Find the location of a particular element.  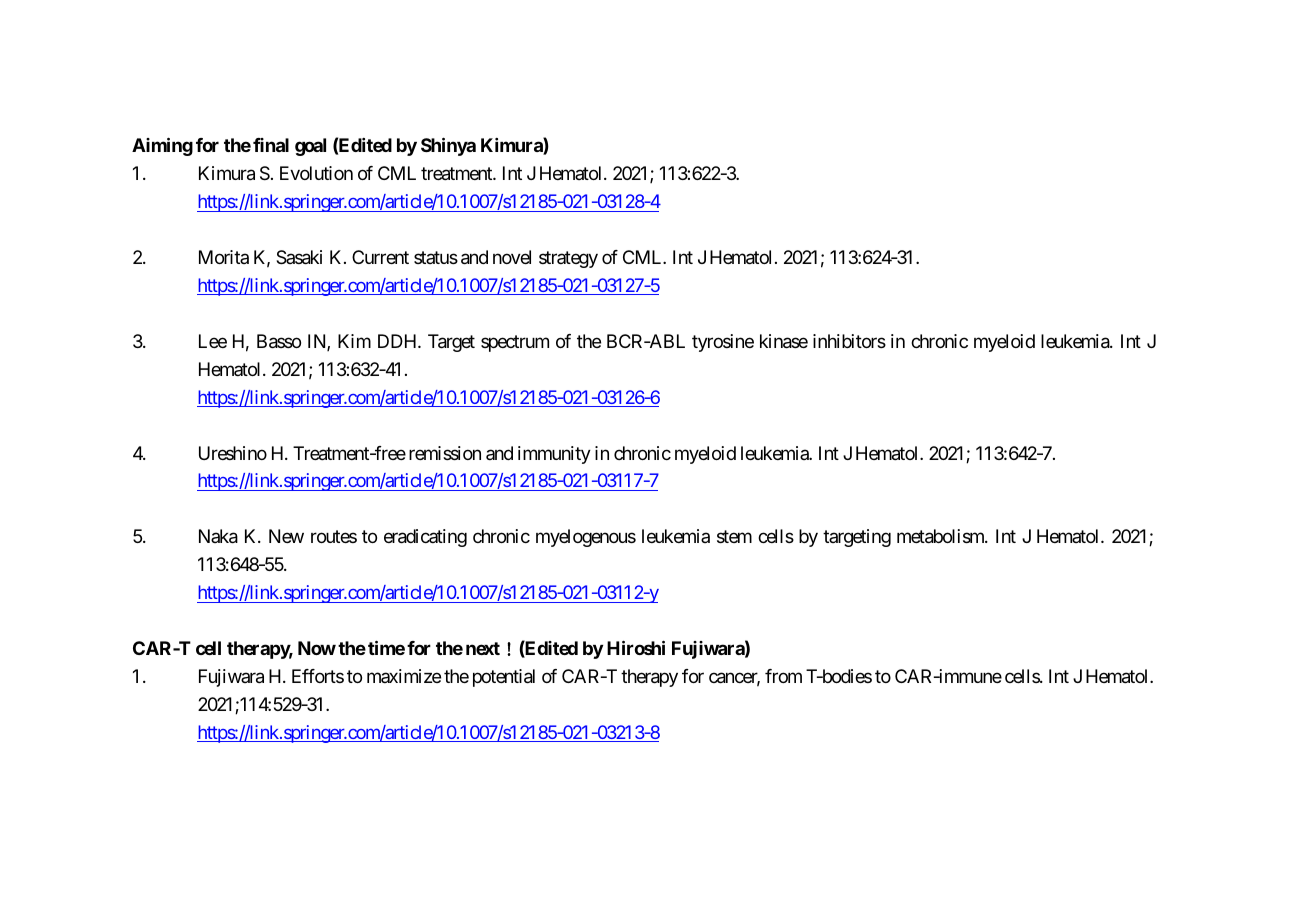

Evolution is located at coordinates (316, 173).
